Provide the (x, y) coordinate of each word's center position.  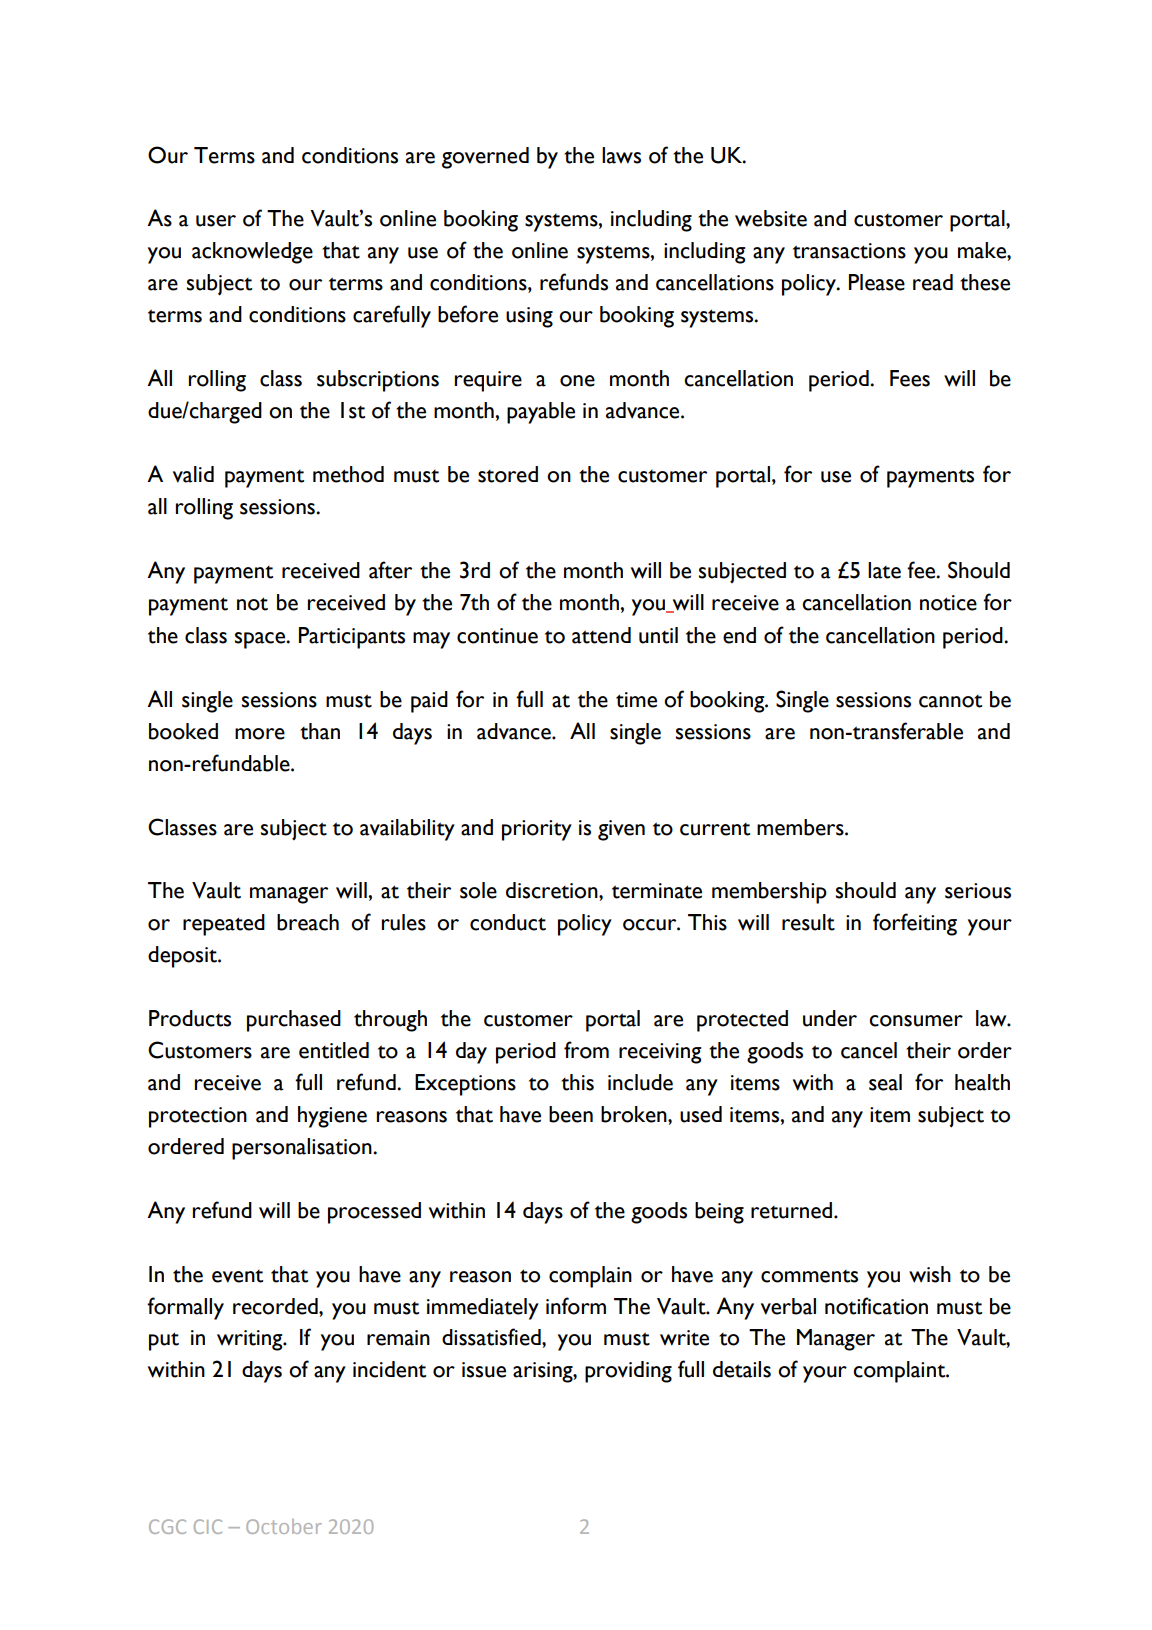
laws (621, 155)
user (216, 221)
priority (537, 830)
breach (308, 922)
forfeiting (915, 924)
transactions (849, 251)
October (284, 1526)
